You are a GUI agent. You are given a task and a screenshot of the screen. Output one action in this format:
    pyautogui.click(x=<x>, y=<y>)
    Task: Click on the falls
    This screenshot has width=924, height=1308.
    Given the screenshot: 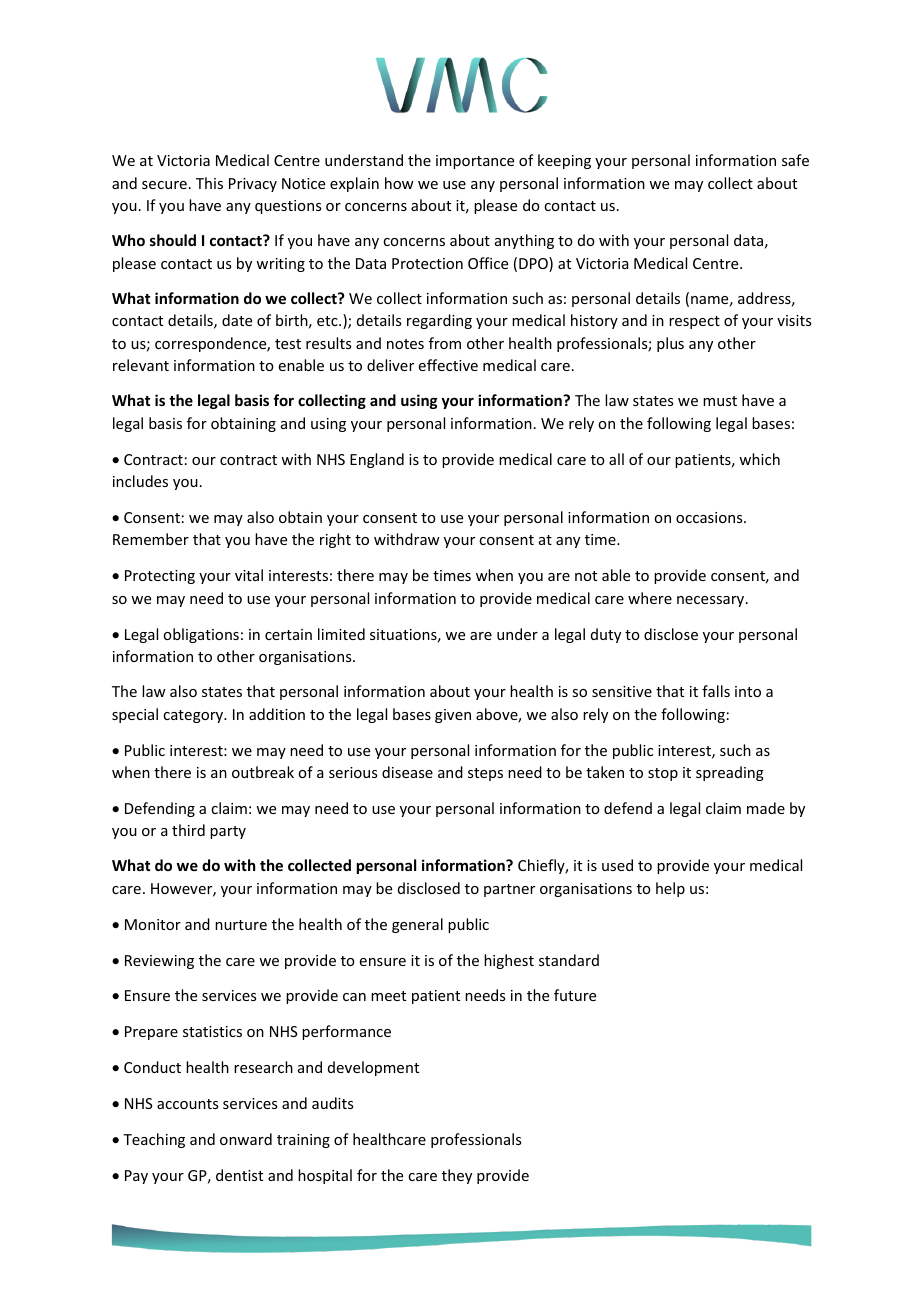 What is the action you would take?
    pyautogui.click(x=716, y=691)
